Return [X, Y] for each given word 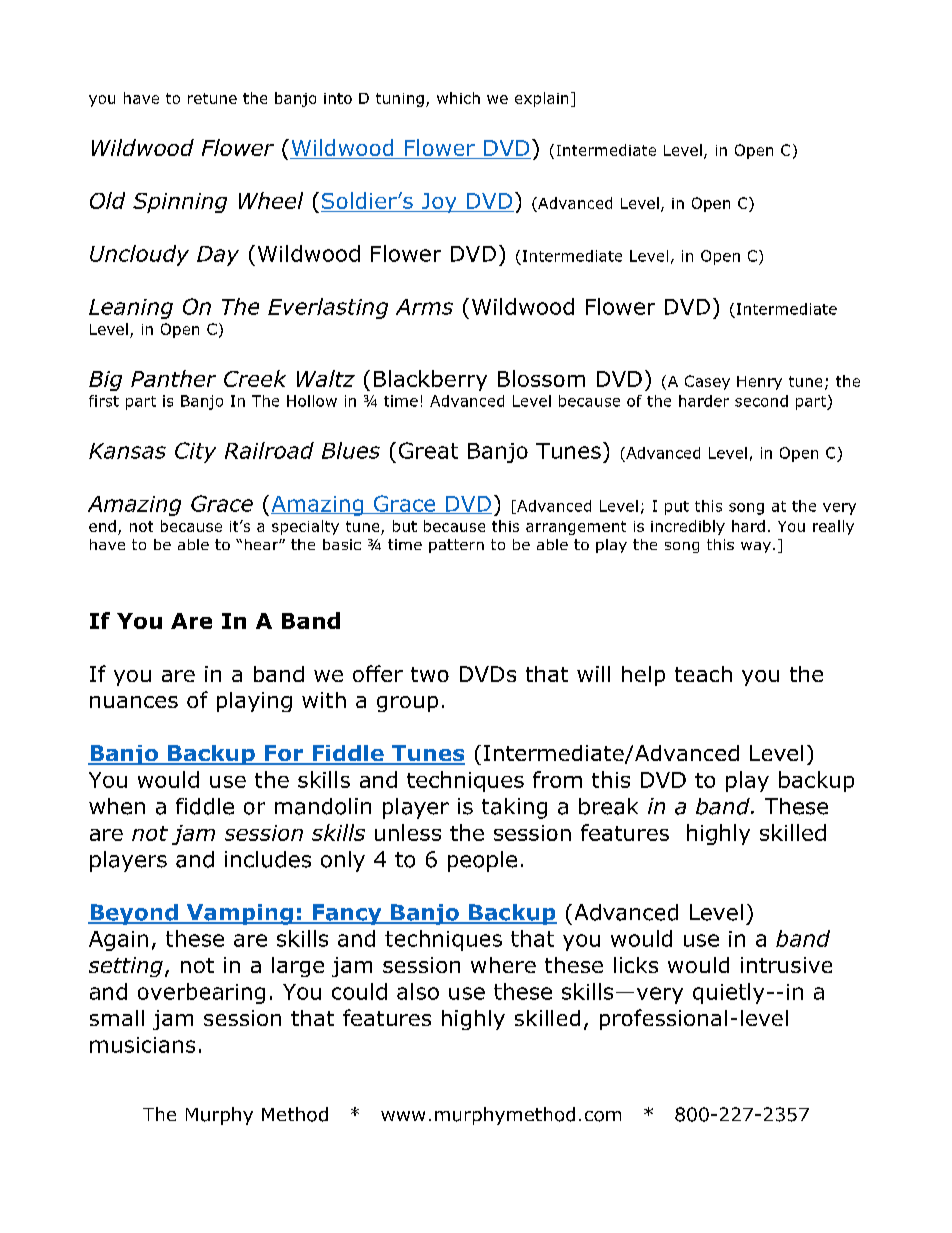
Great [428, 450]
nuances [134, 702]
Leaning [131, 309]
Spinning [180, 203]
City [195, 452]
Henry [759, 383]
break [608, 806]
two [430, 674]
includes [268, 859]
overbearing [201, 993]
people [482, 861]
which [458, 98]
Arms [424, 307]
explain [541, 99]
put [677, 508]
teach [703, 674]
